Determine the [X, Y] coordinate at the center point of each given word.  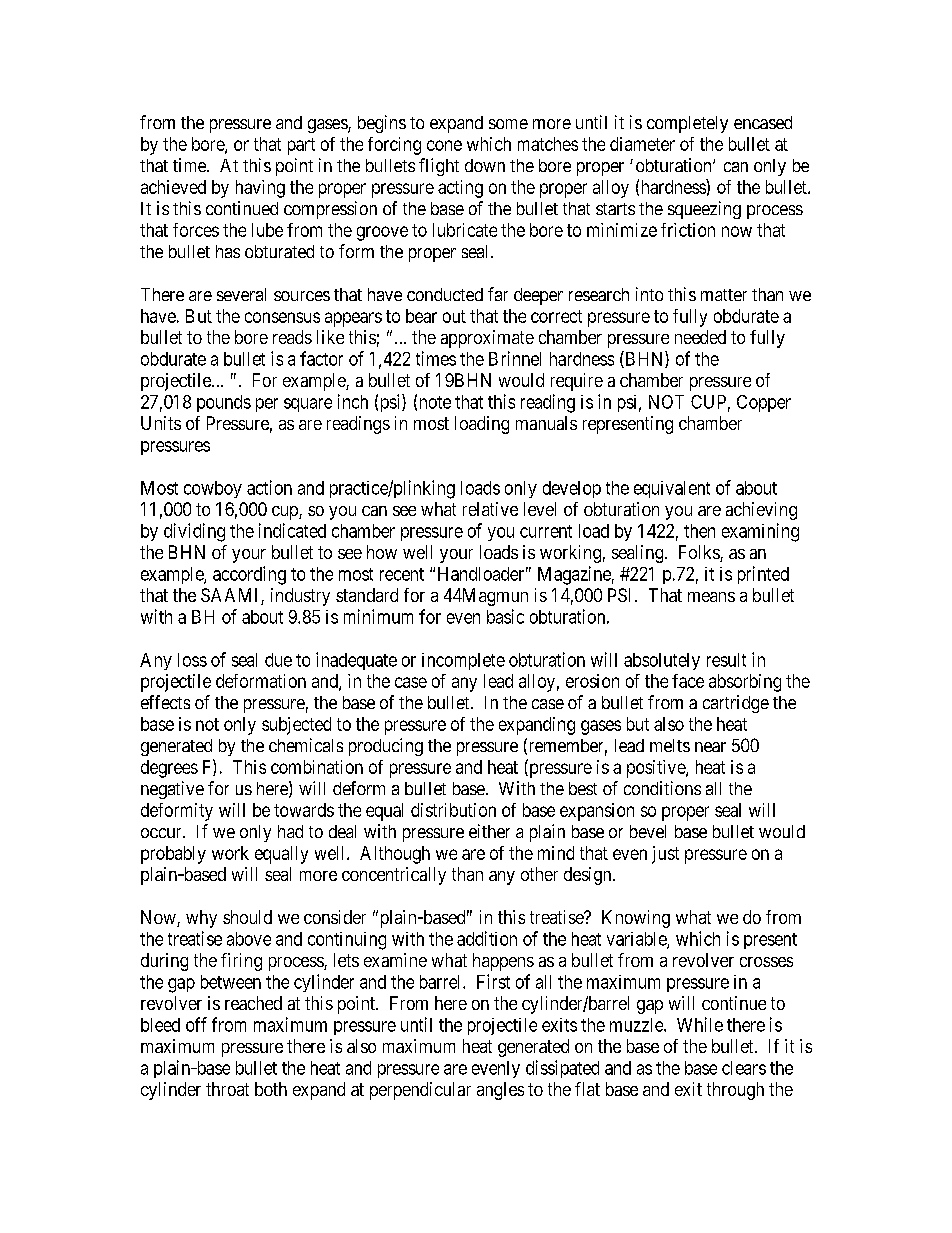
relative [490, 509]
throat [227, 1089]
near [710, 747]
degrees [169, 769]
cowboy [213, 489]
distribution [453, 810]
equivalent [672, 489]
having [260, 189]
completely [687, 124]
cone [444, 145]
